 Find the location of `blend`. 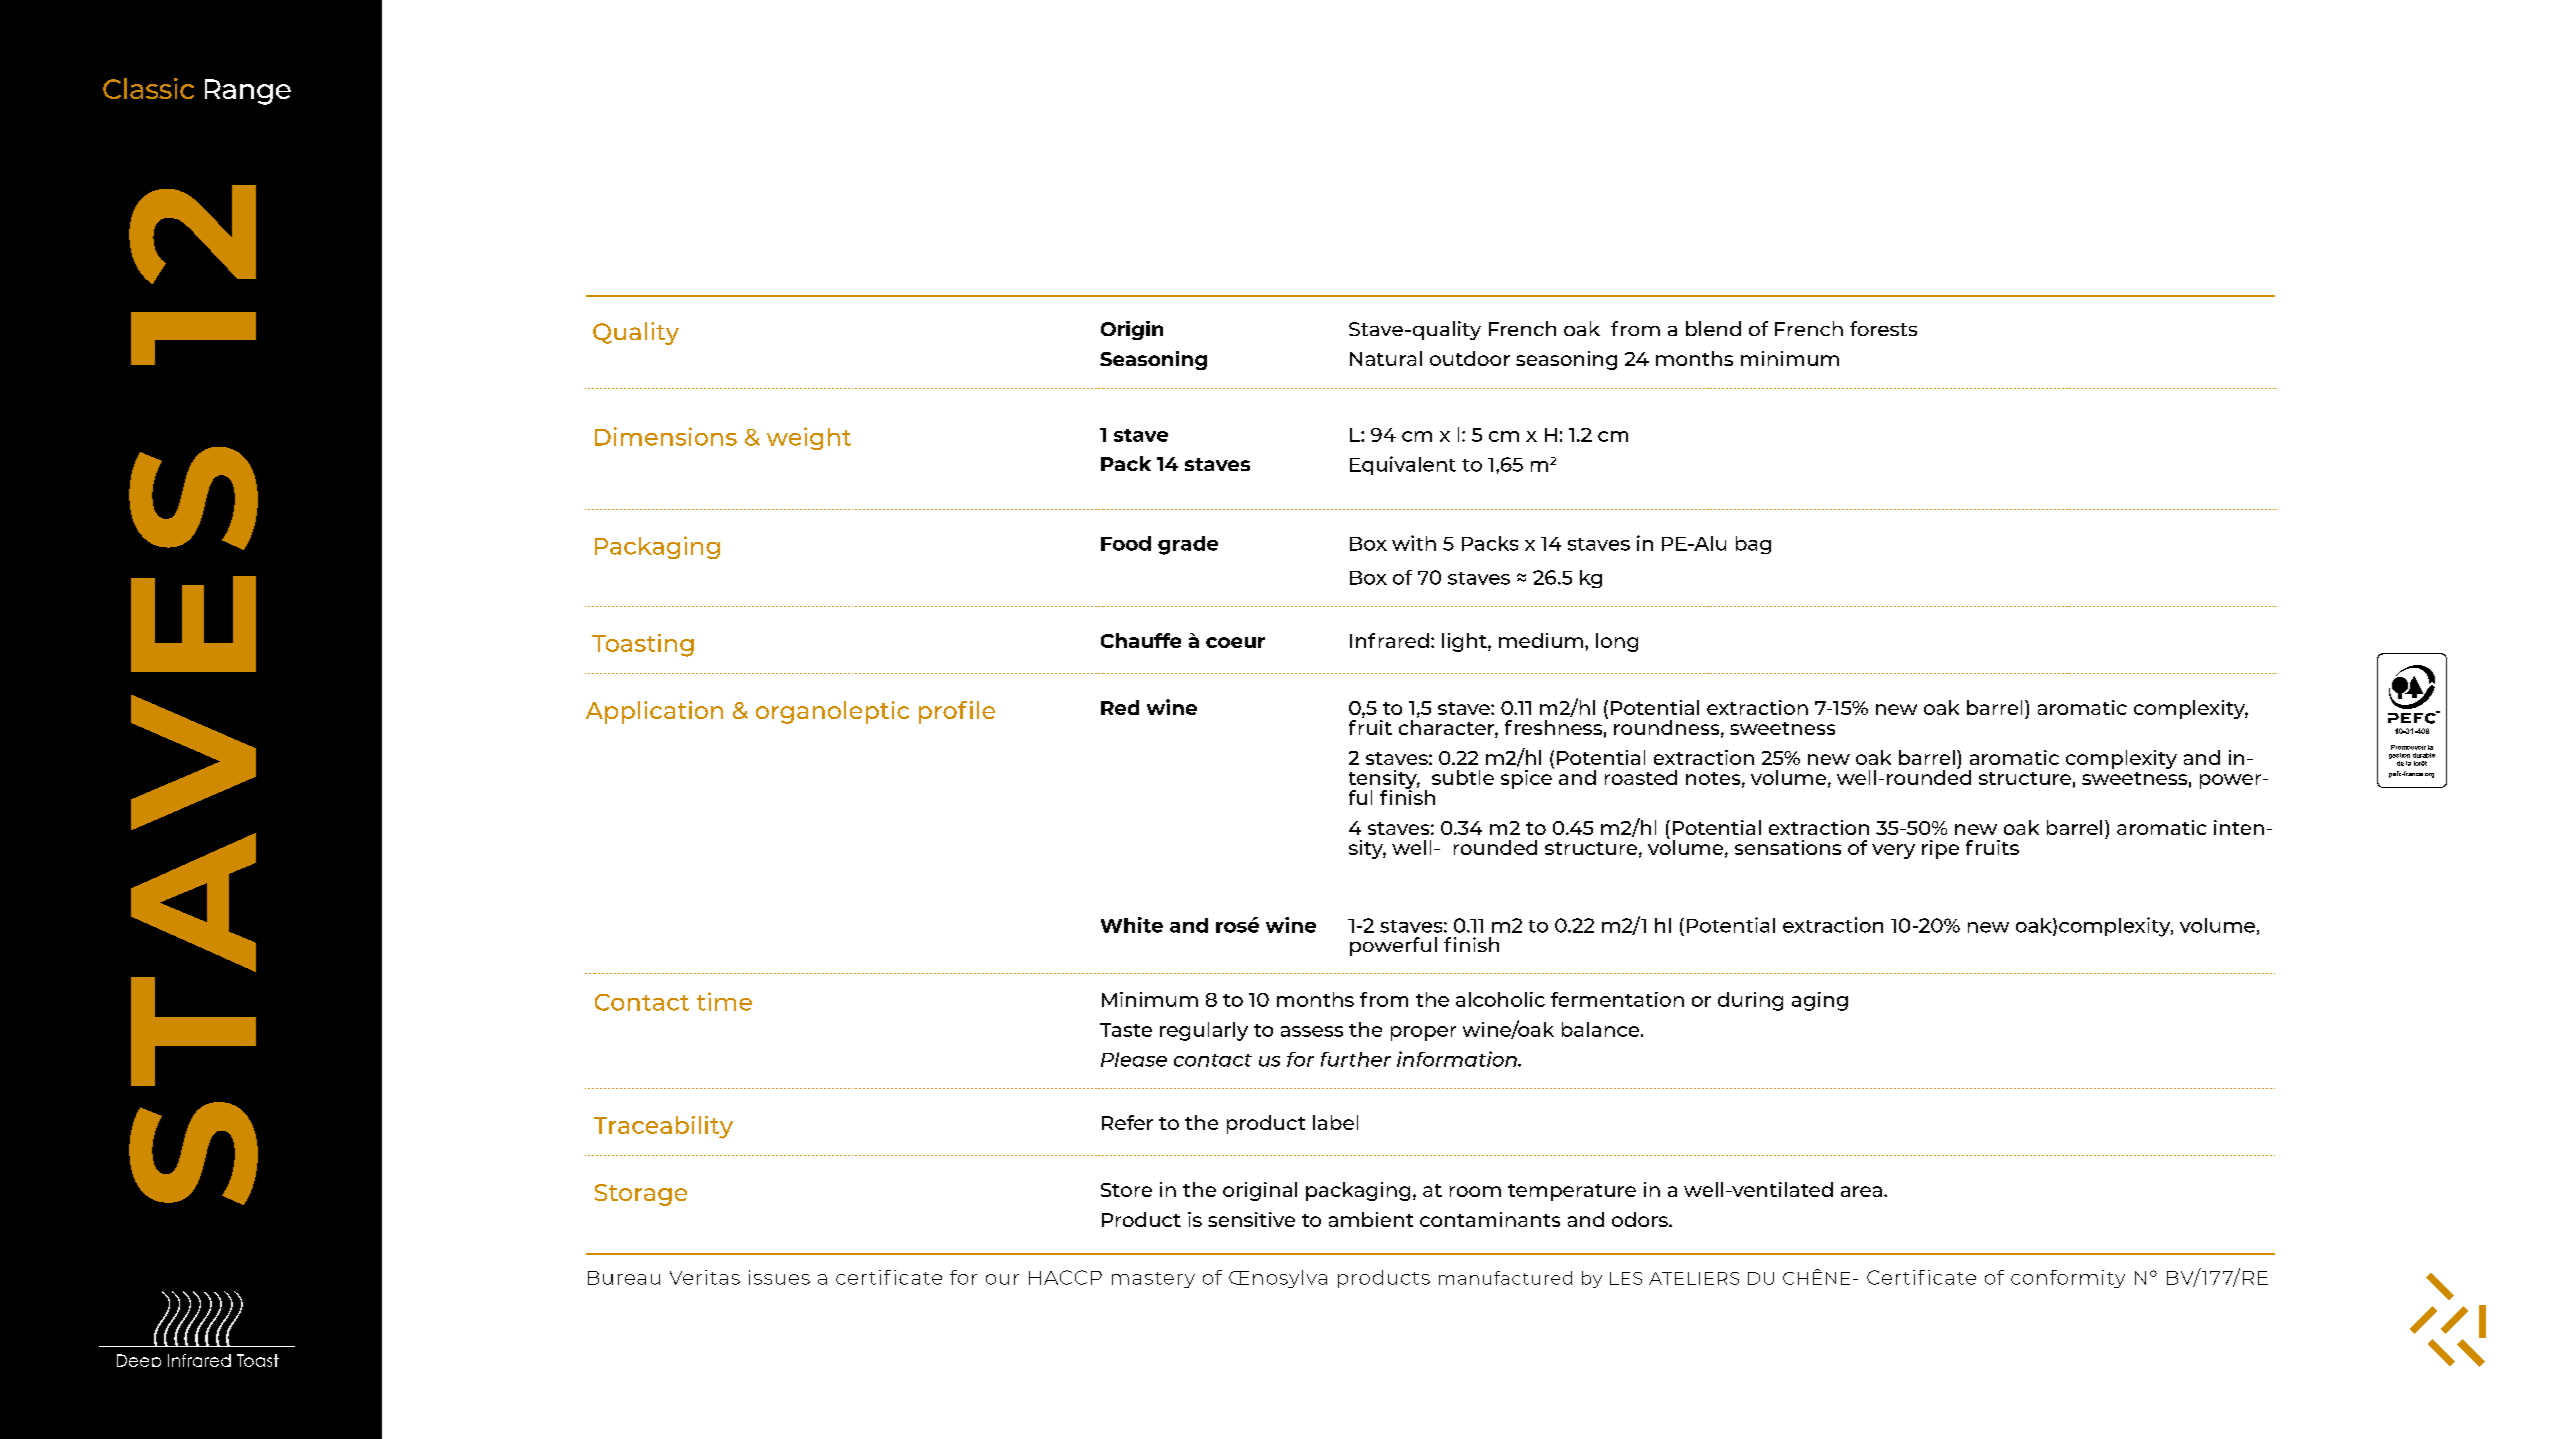

blend is located at coordinates (1713, 328).
